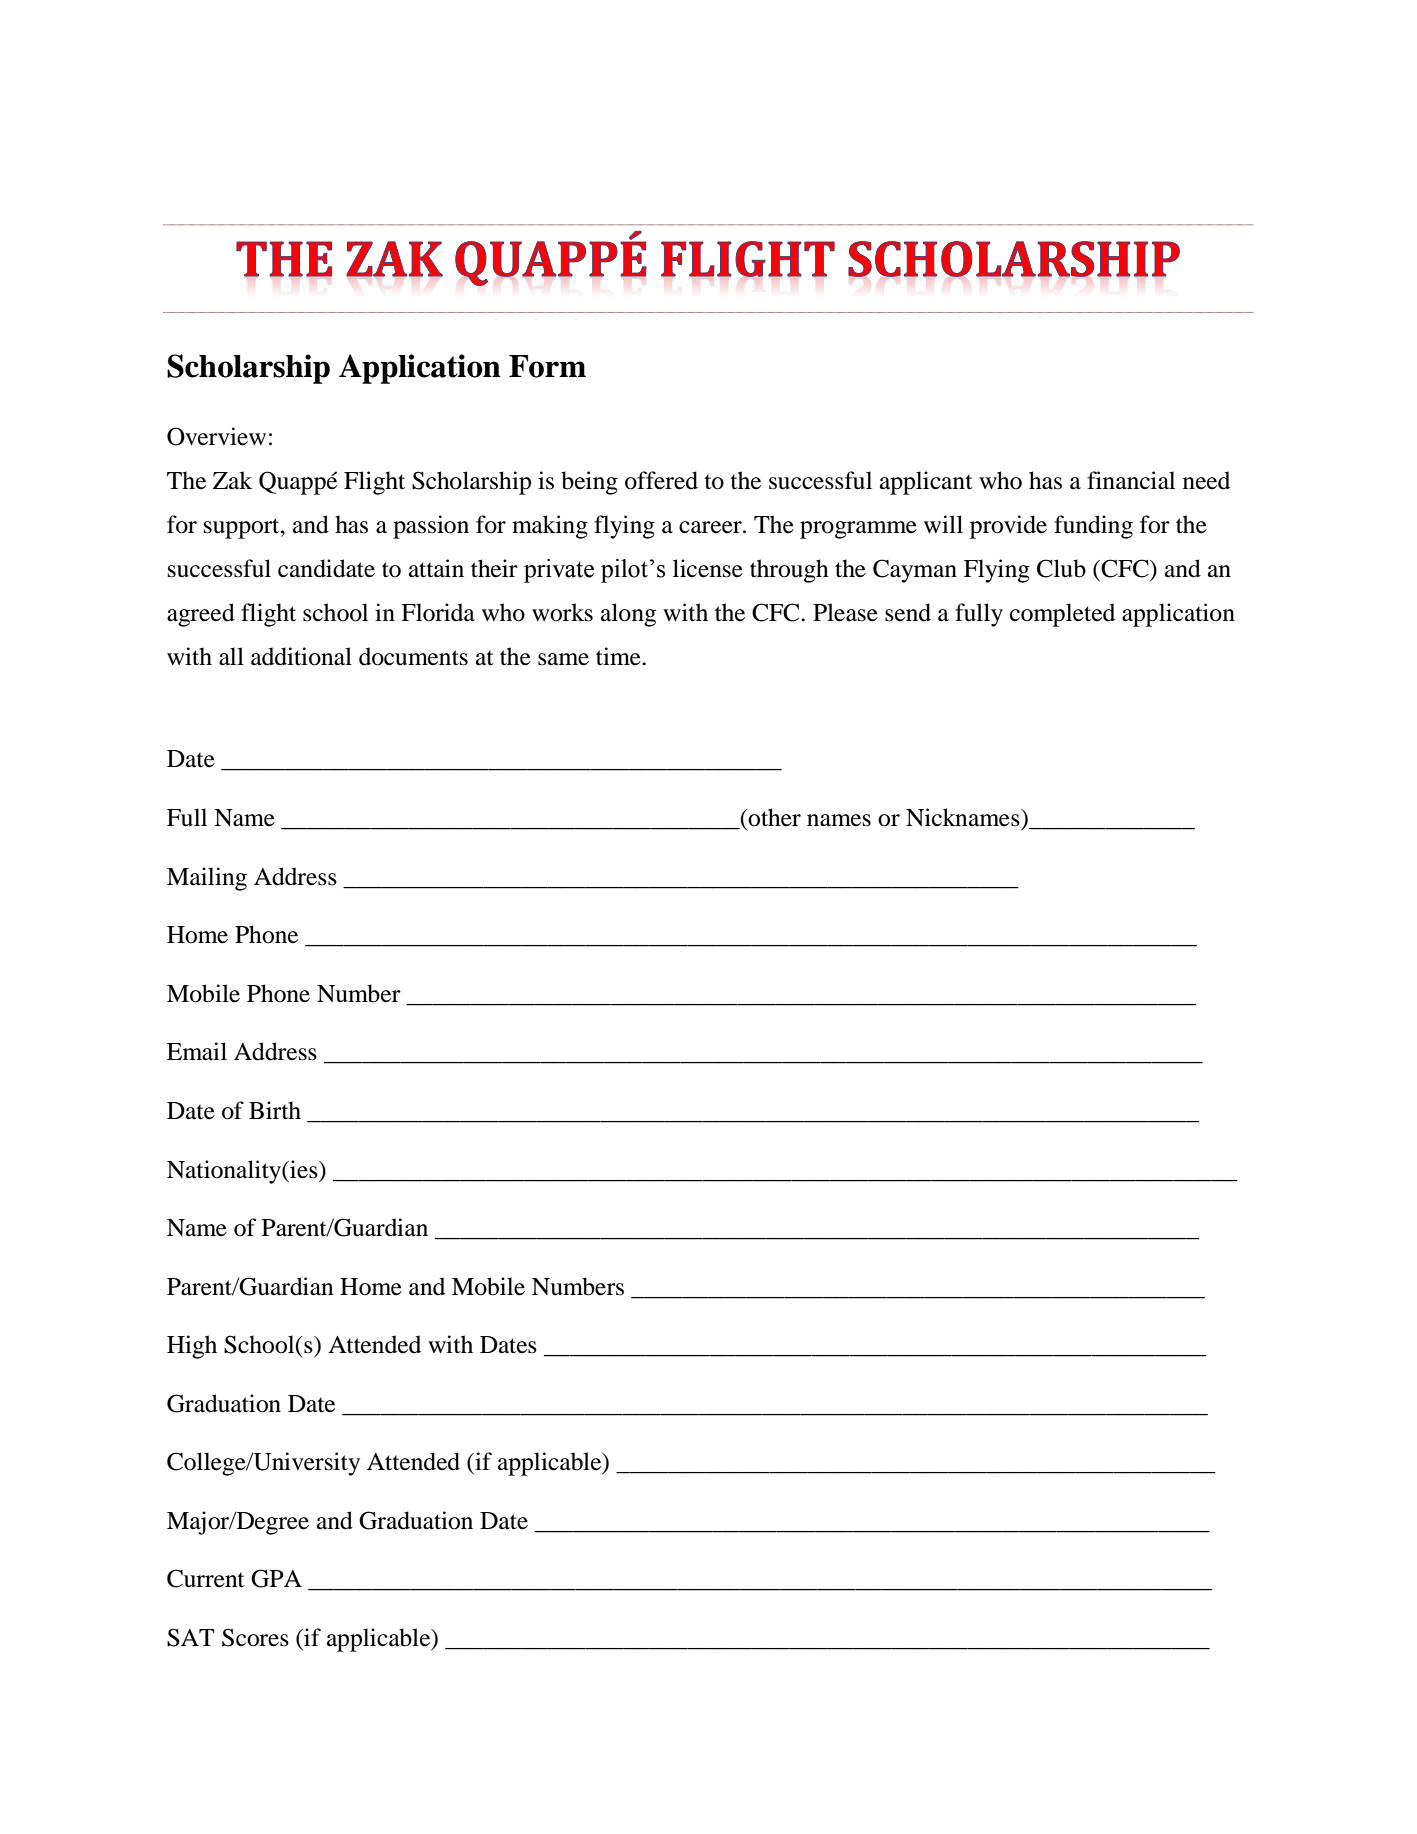  What do you see at coordinates (216, 436) in the document?
I see `Overview` at bounding box center [216, 436].
